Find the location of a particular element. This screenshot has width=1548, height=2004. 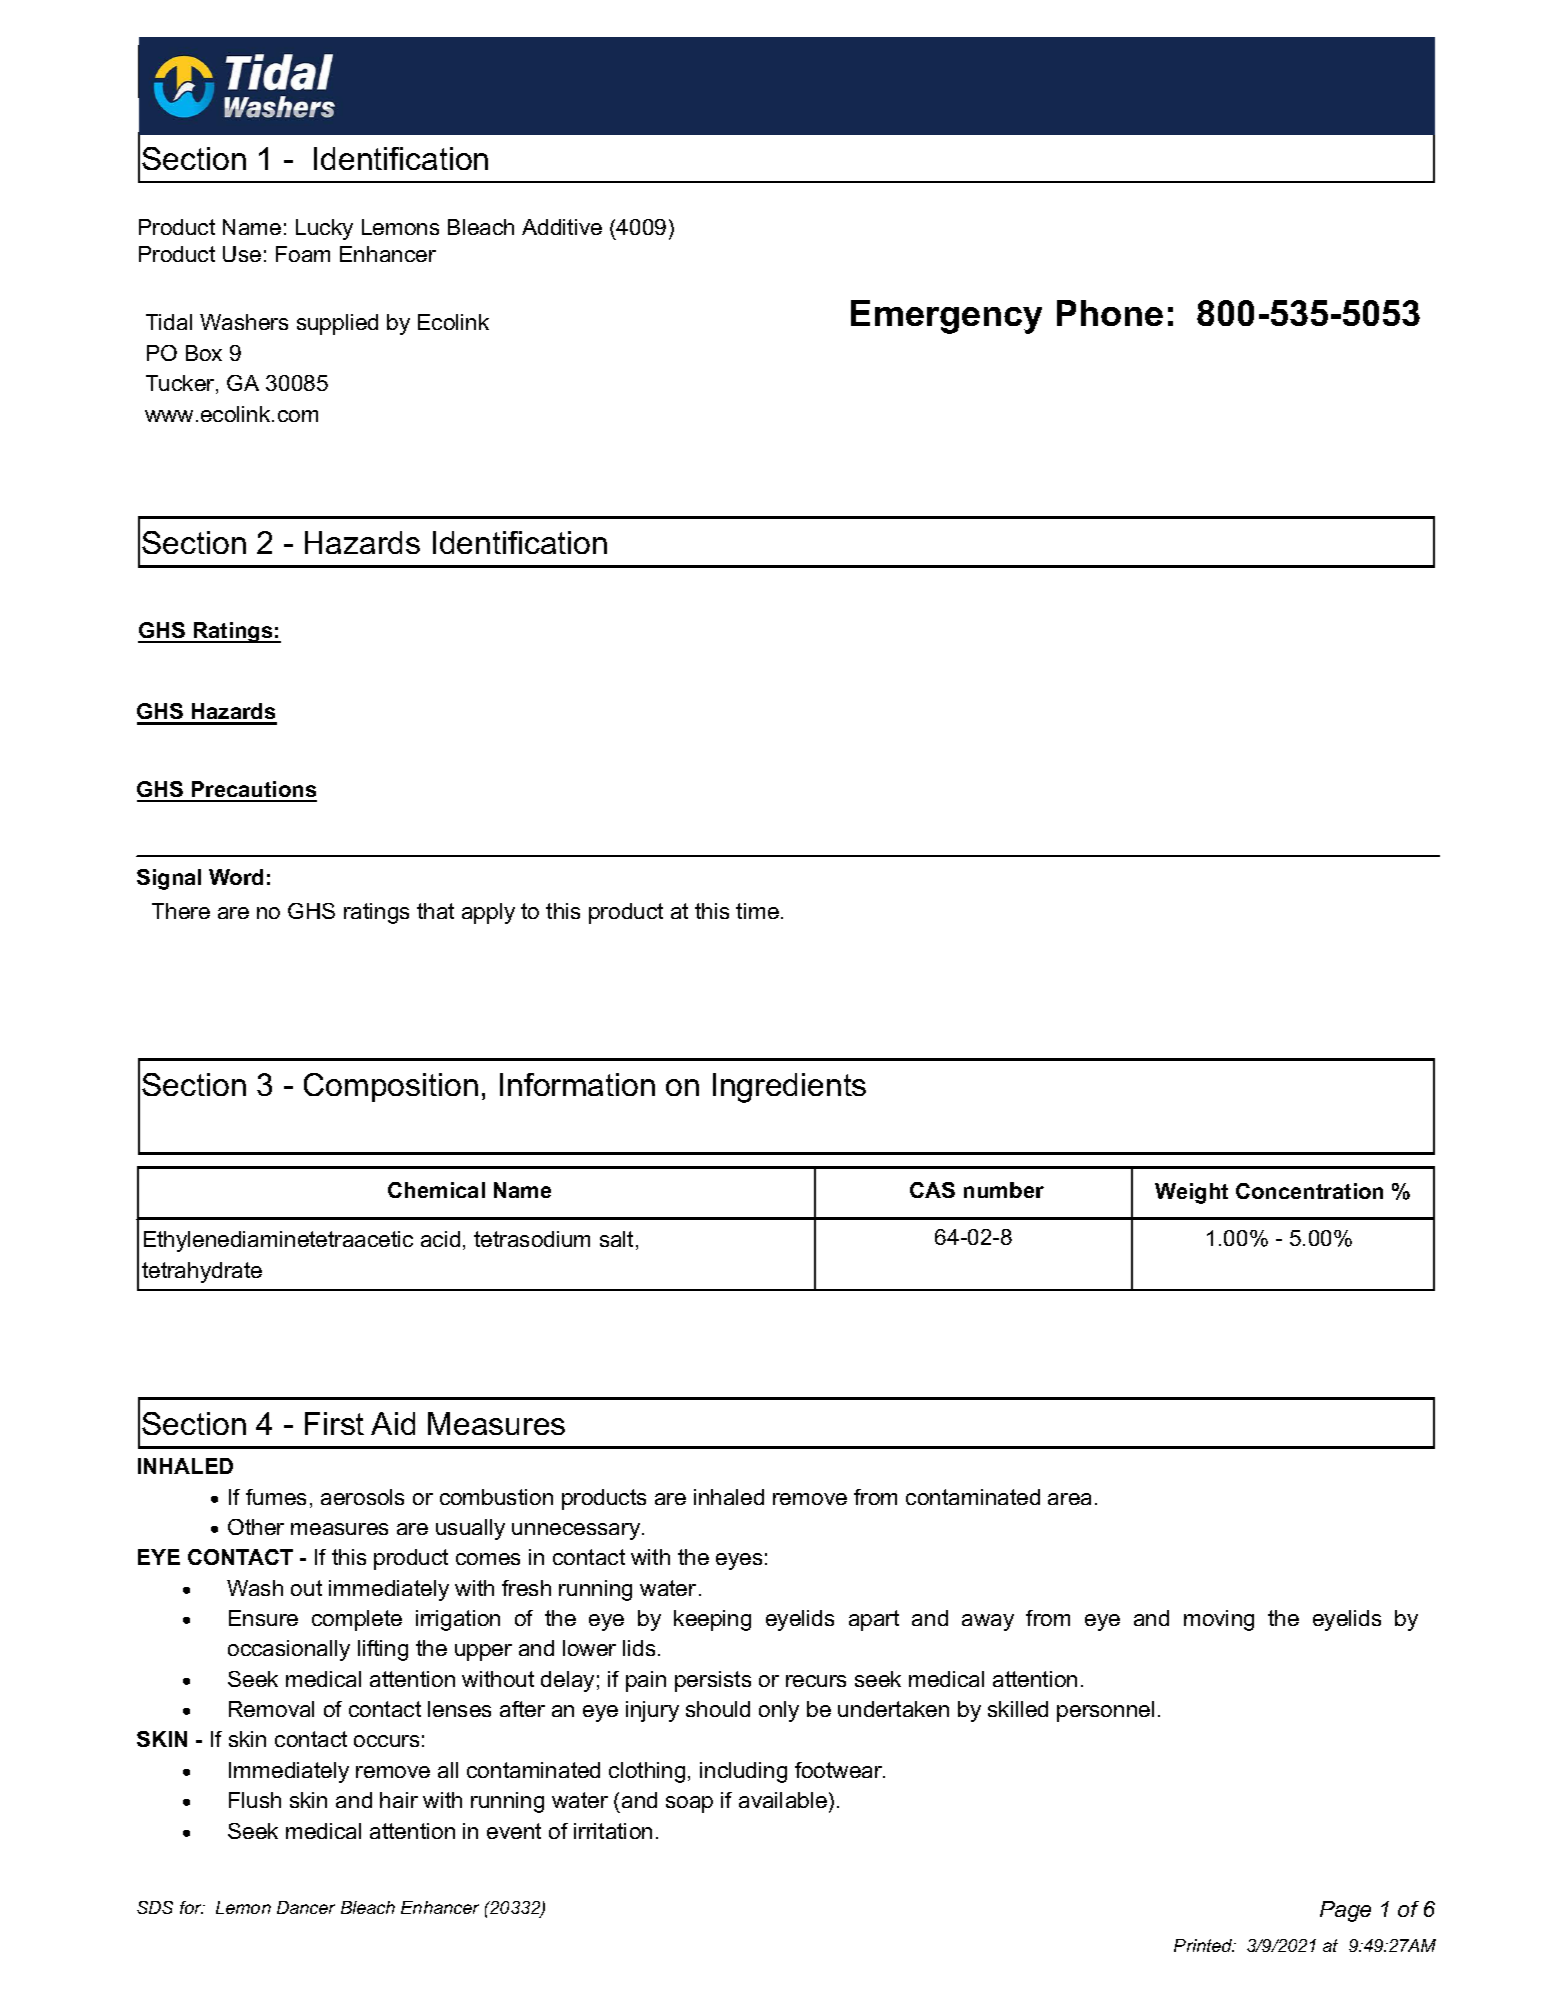

Ingredients is located at coordinates (789, 1088).
